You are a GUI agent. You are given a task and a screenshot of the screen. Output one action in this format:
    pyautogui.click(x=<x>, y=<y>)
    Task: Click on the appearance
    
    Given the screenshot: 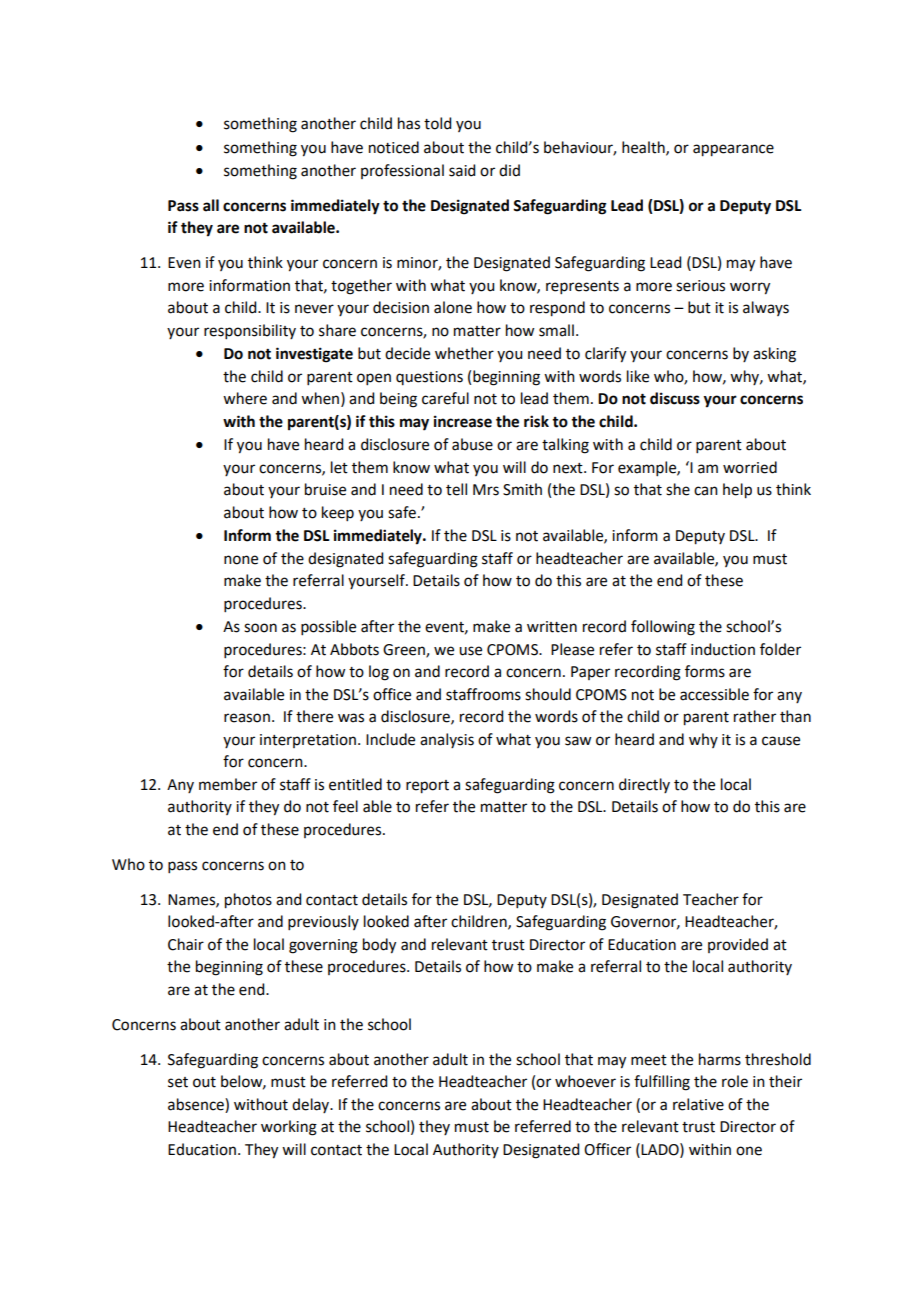 What is the action you would take?
    pyautogui.click(x=733, y=150)
